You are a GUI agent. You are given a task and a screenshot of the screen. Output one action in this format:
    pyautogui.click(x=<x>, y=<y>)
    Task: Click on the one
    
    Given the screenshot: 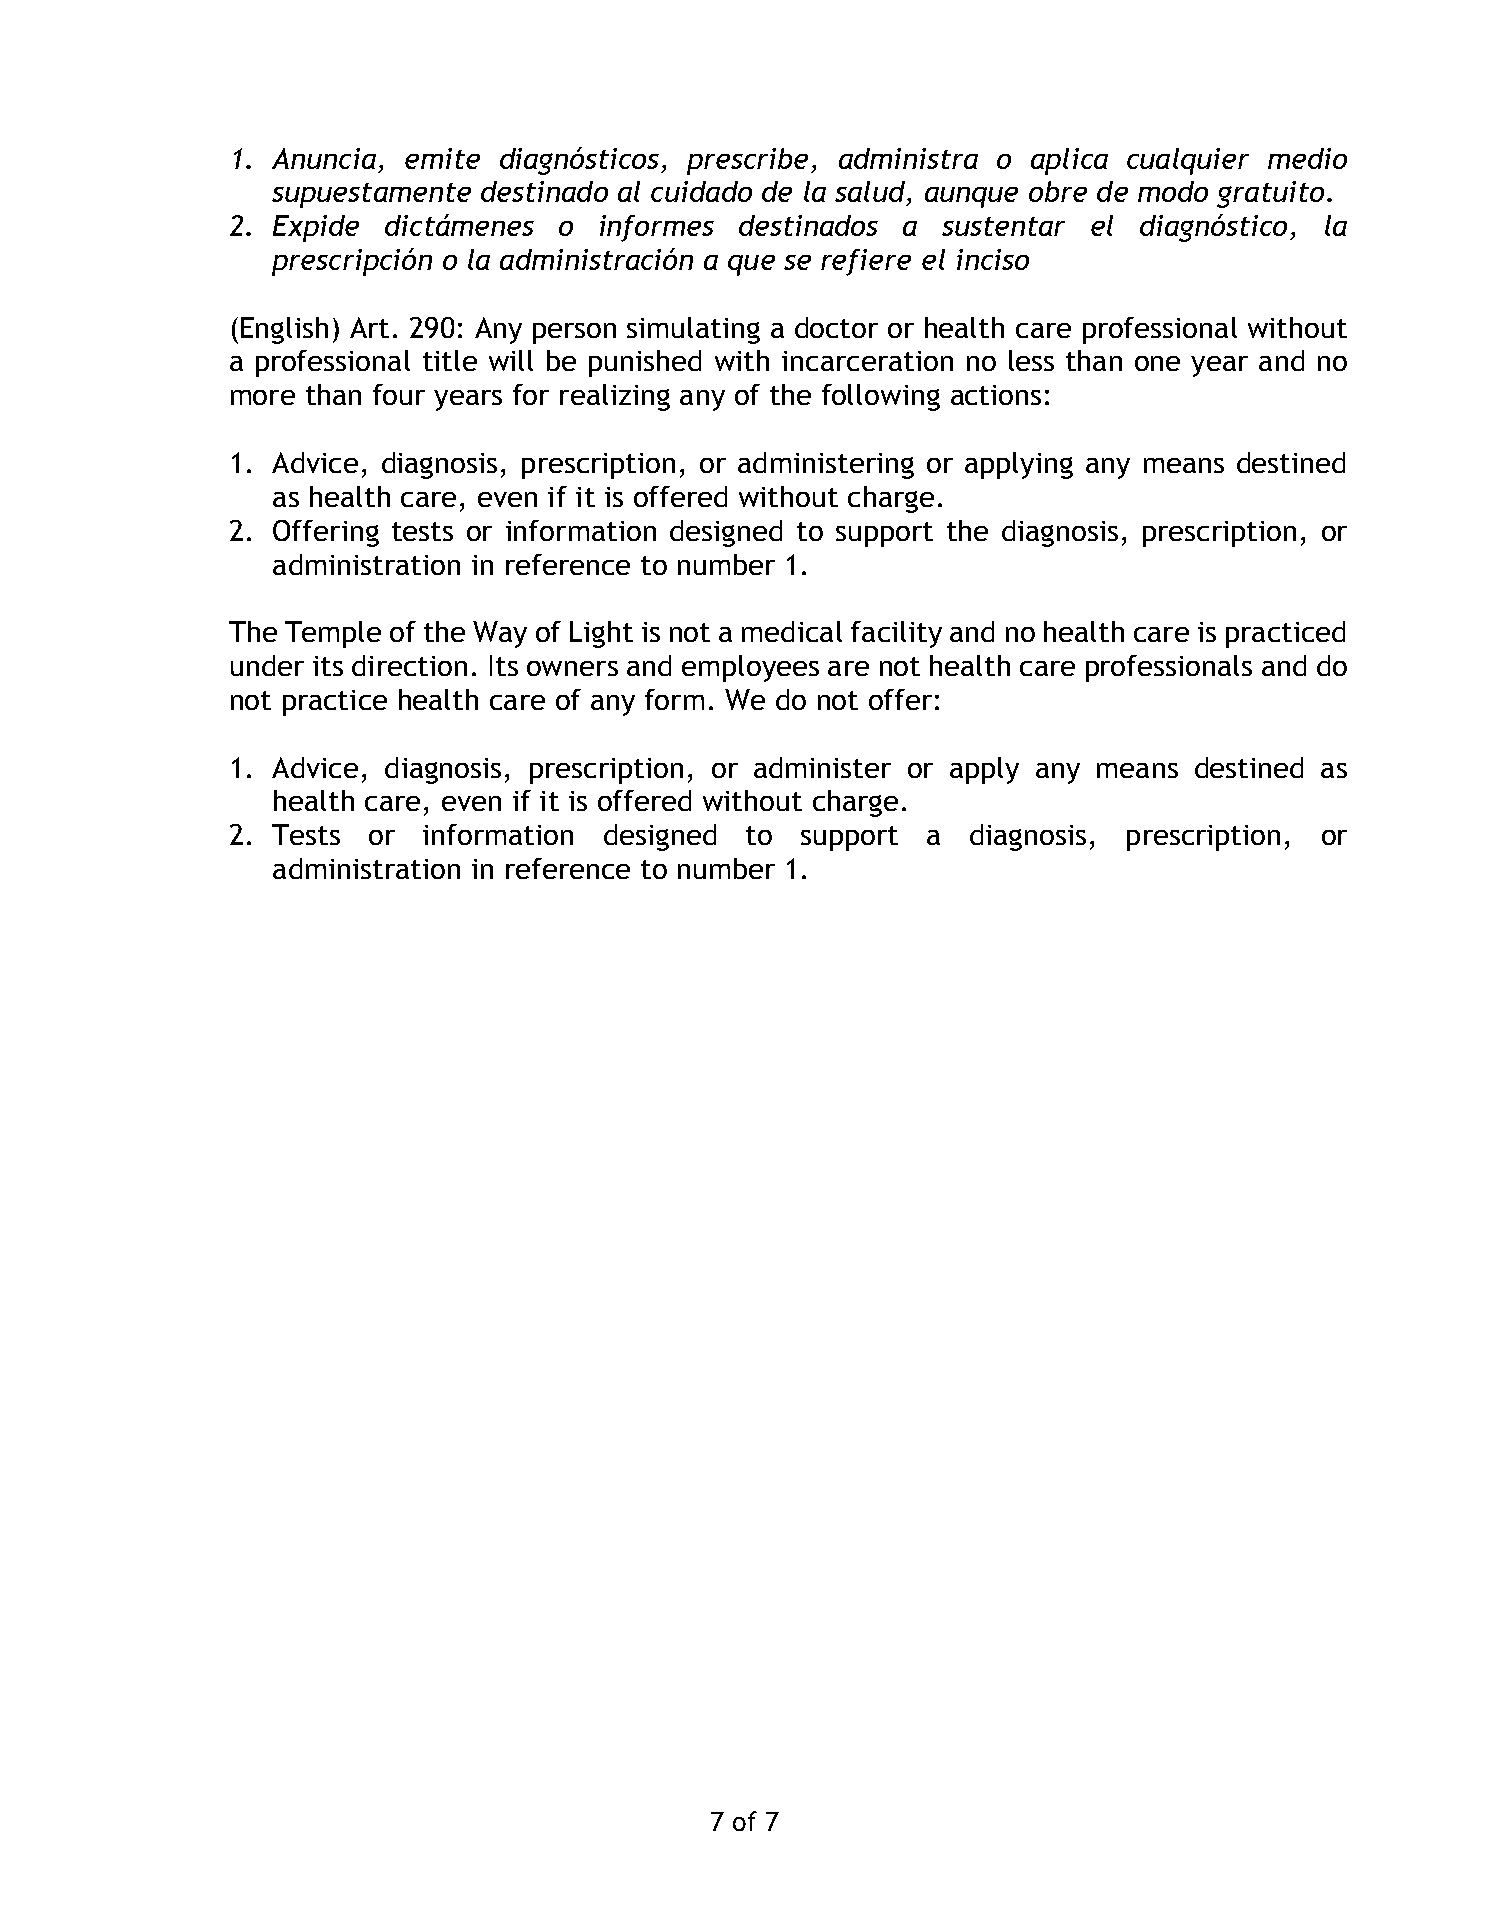 What is the action you would take?
    pyautogui.click(x=1157, y=363)
